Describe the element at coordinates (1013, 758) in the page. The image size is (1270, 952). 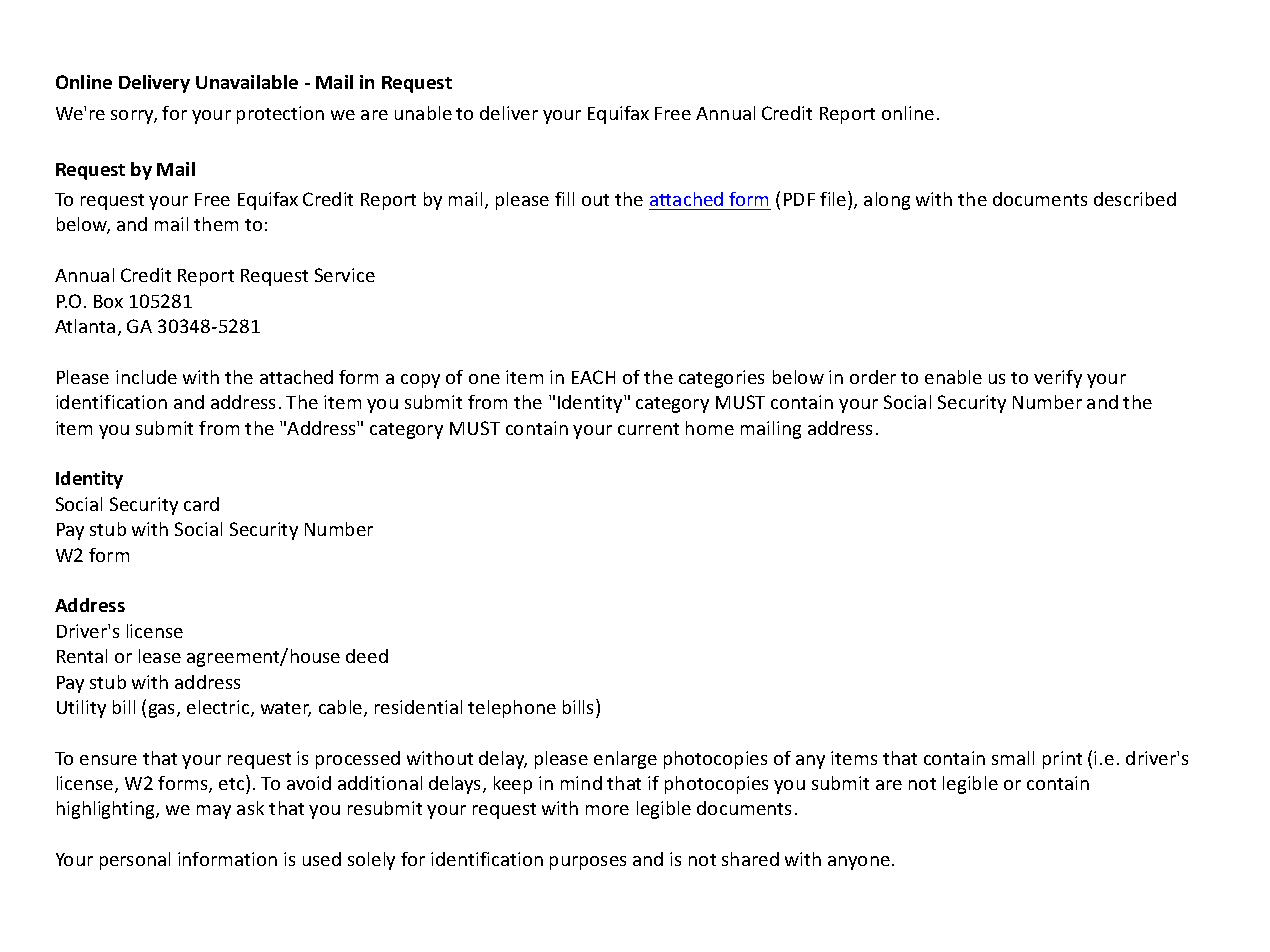
I see `small` at that location.
